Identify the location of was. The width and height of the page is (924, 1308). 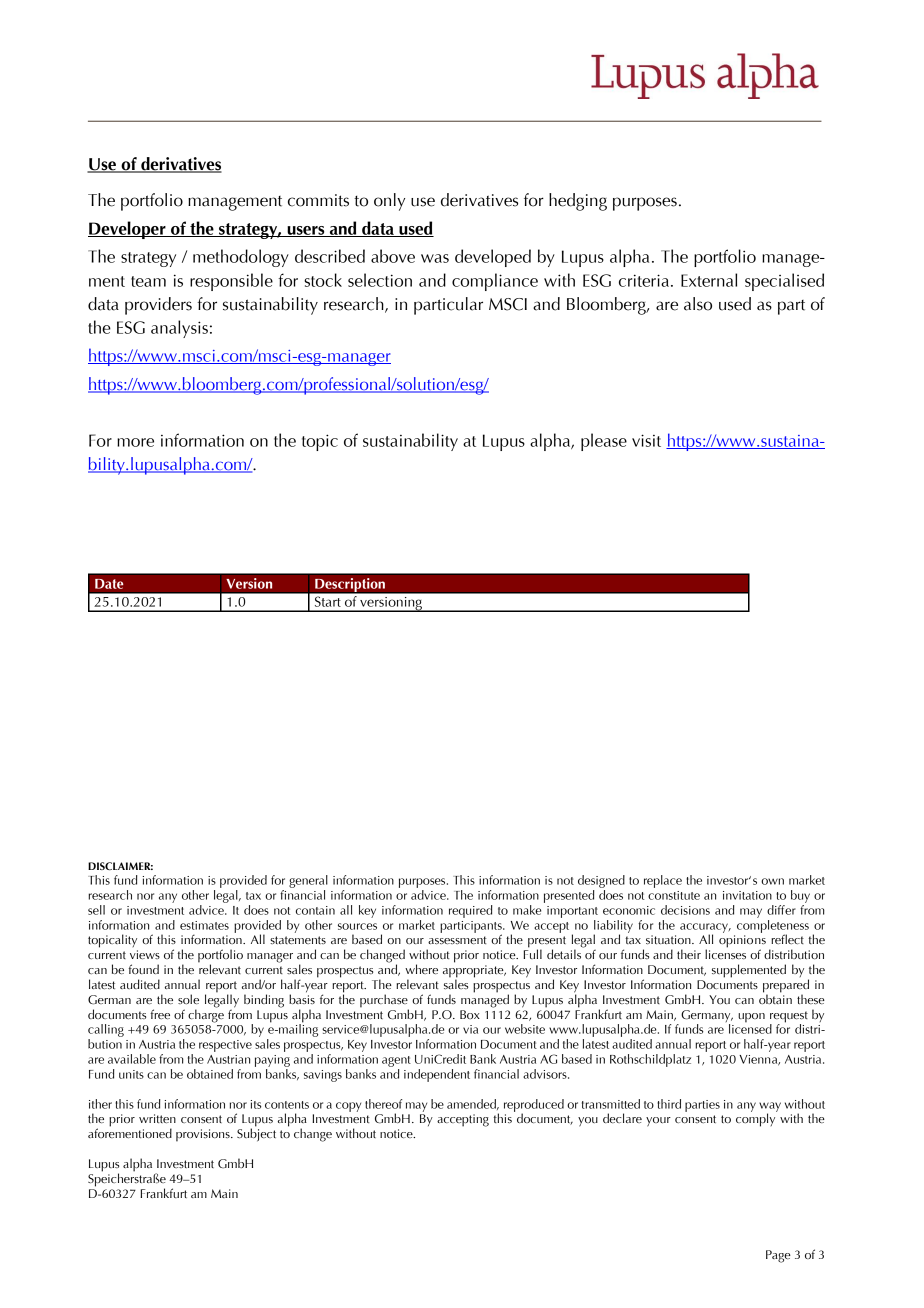
(435, 258).
